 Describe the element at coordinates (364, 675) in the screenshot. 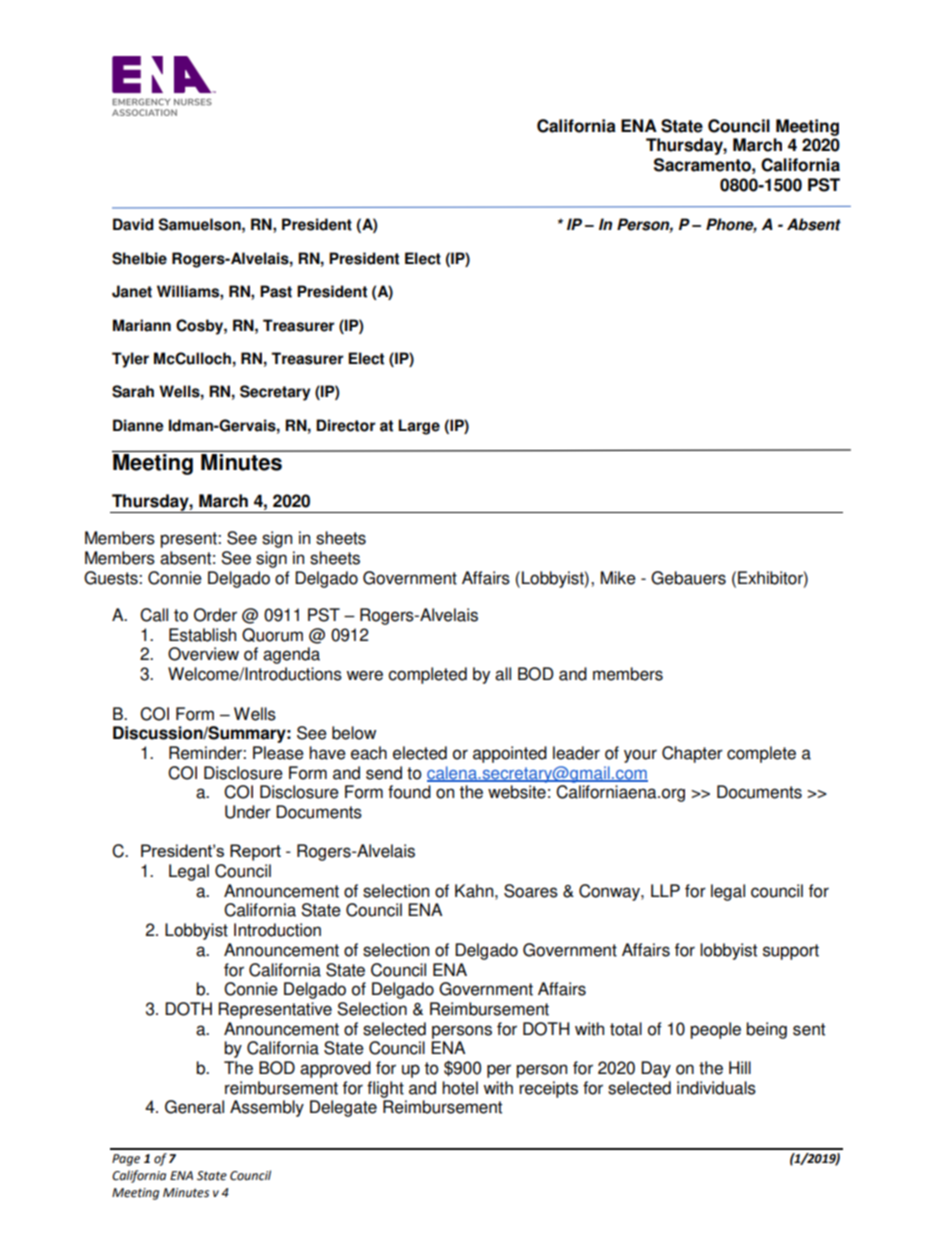

I see `were` at that location.
